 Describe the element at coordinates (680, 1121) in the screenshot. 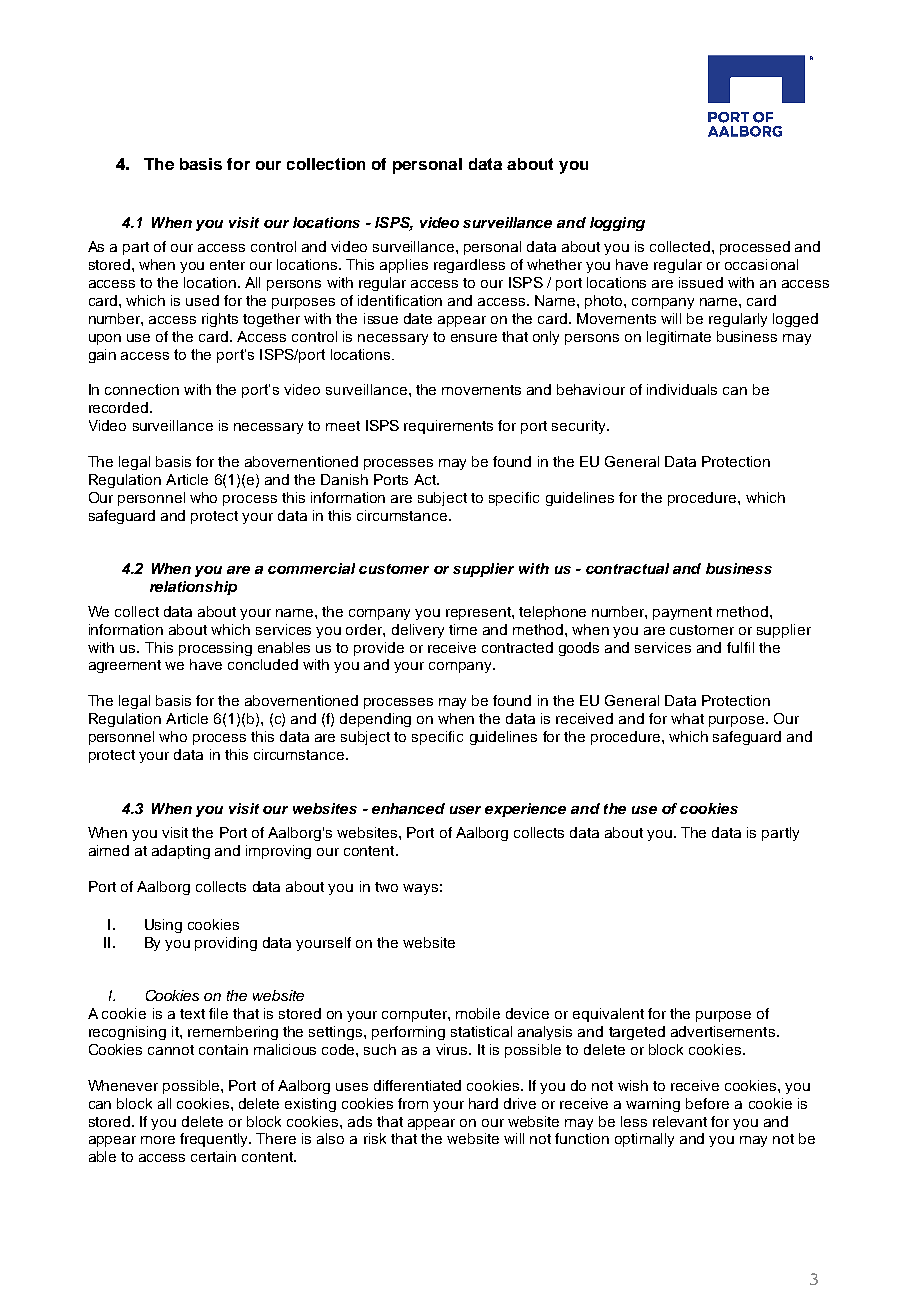

I see `relevant` at that location.
